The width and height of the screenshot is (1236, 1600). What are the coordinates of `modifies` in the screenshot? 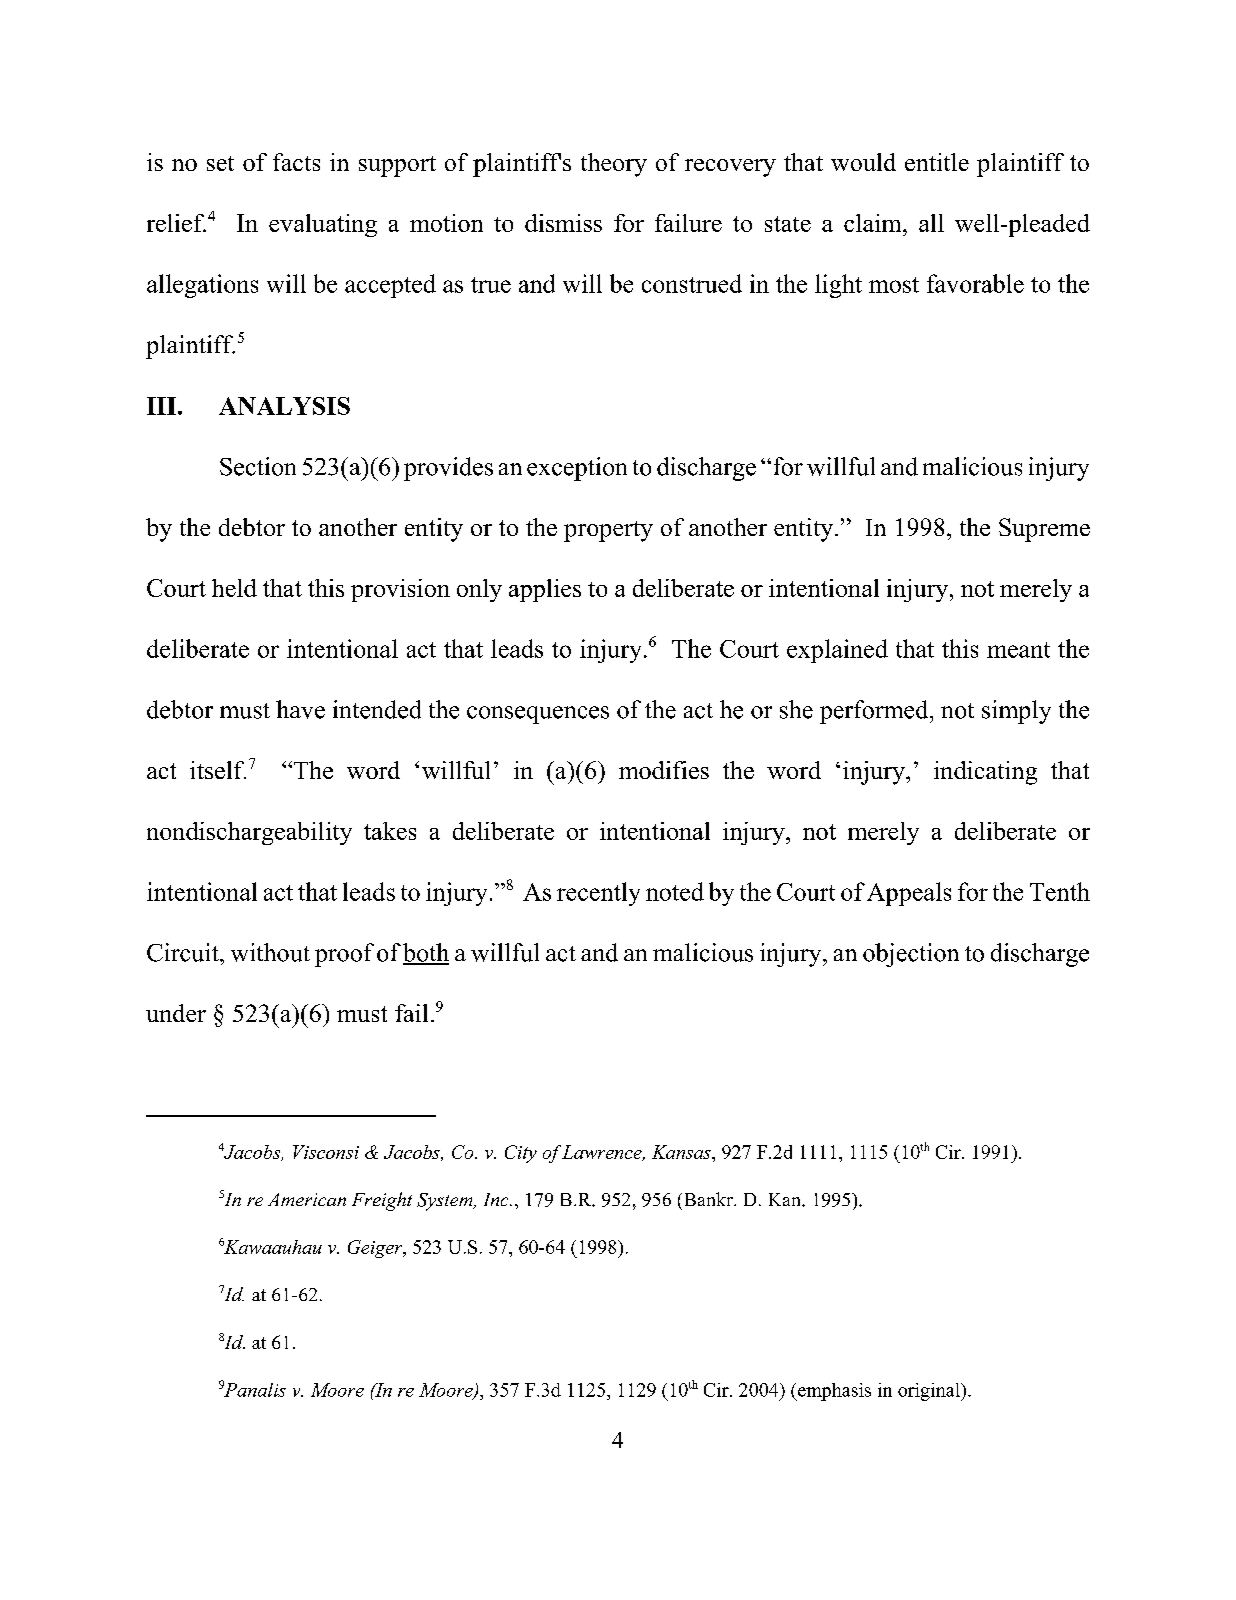 It's located at (664, 770).
